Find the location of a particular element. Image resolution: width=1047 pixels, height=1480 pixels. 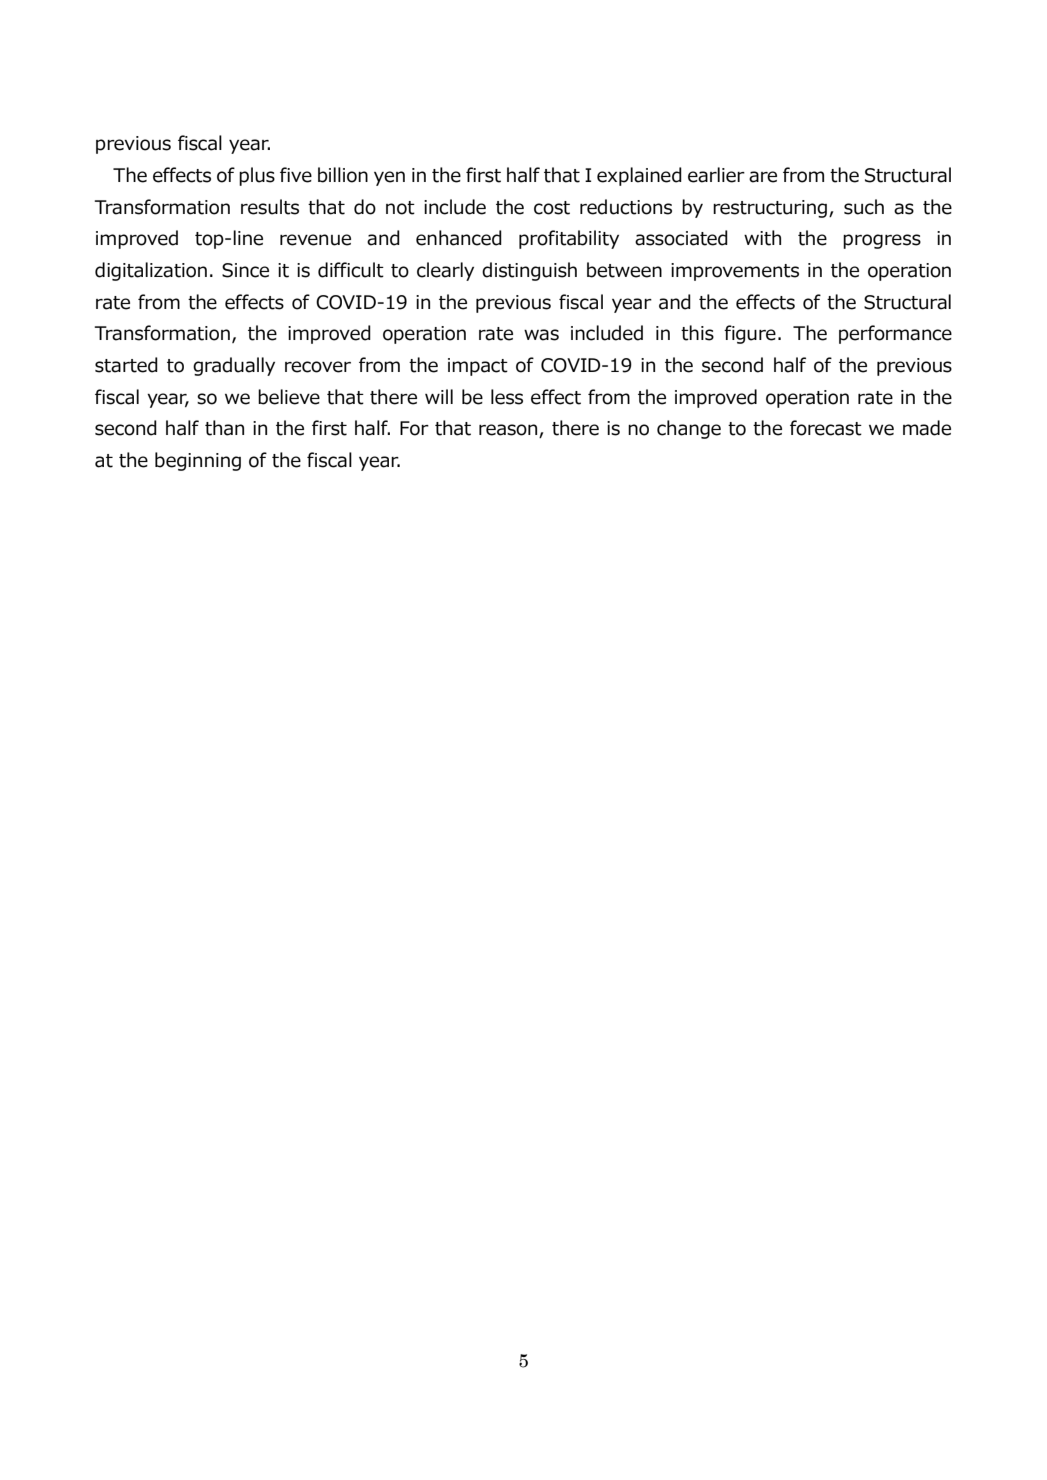

explained is located at coordinates (639, 176).
